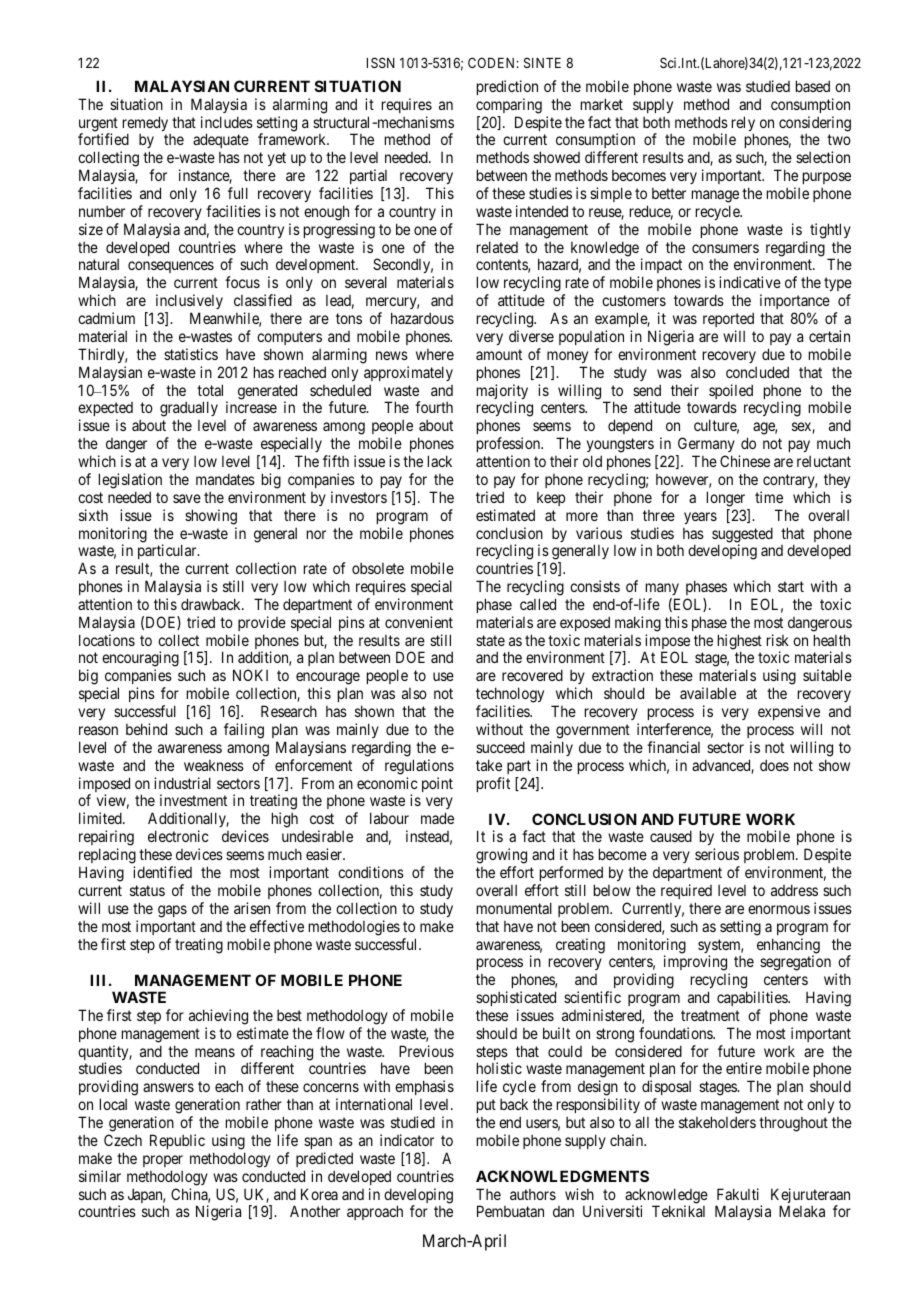 The image size is (924, 1308). What do you see at coordinates (507, 87) in the screenshot?
I see `prediction` at bounding box center [507, 87].
